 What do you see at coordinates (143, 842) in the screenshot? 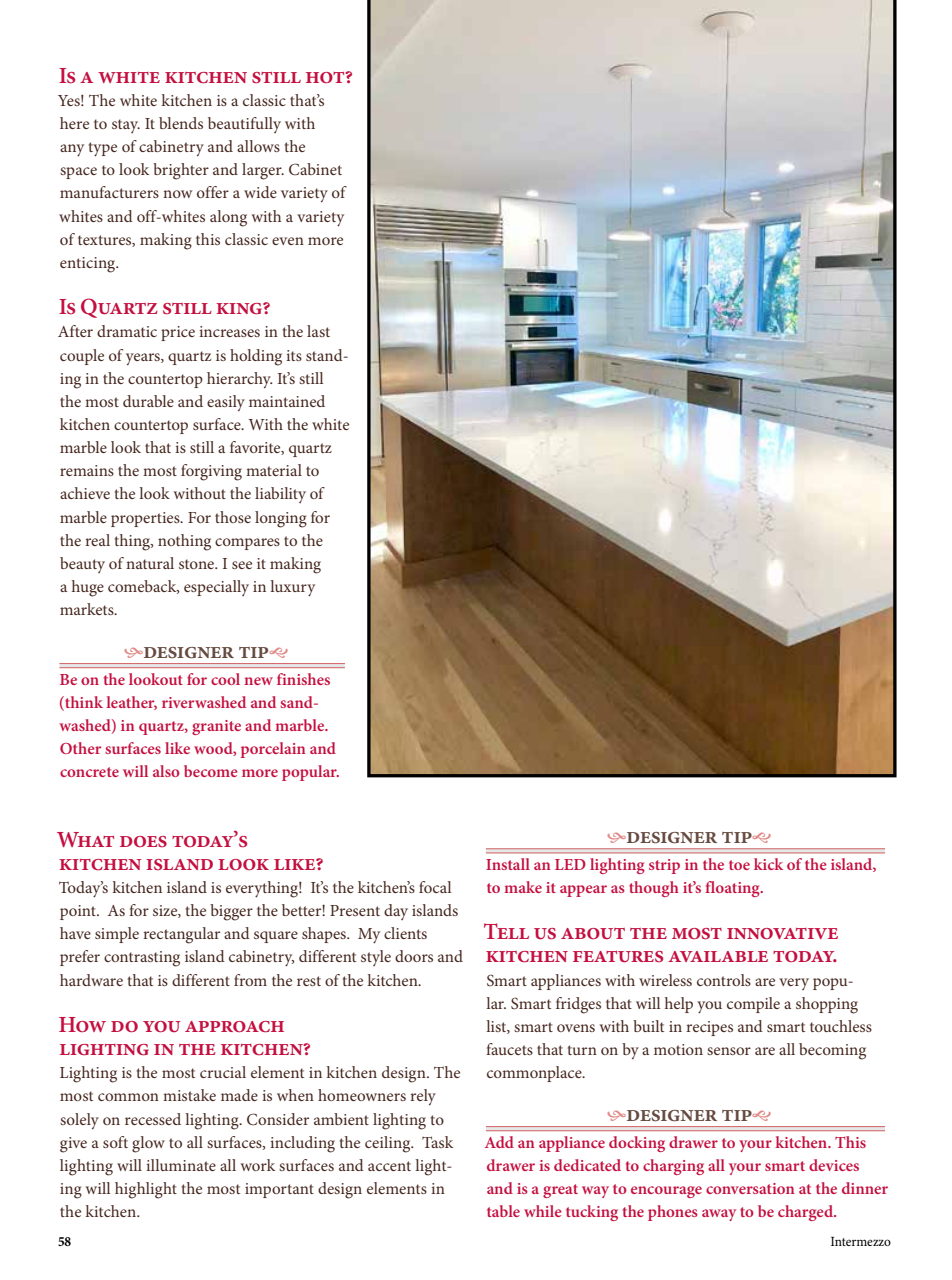
I see `does` at bounding box center [143, 842].
